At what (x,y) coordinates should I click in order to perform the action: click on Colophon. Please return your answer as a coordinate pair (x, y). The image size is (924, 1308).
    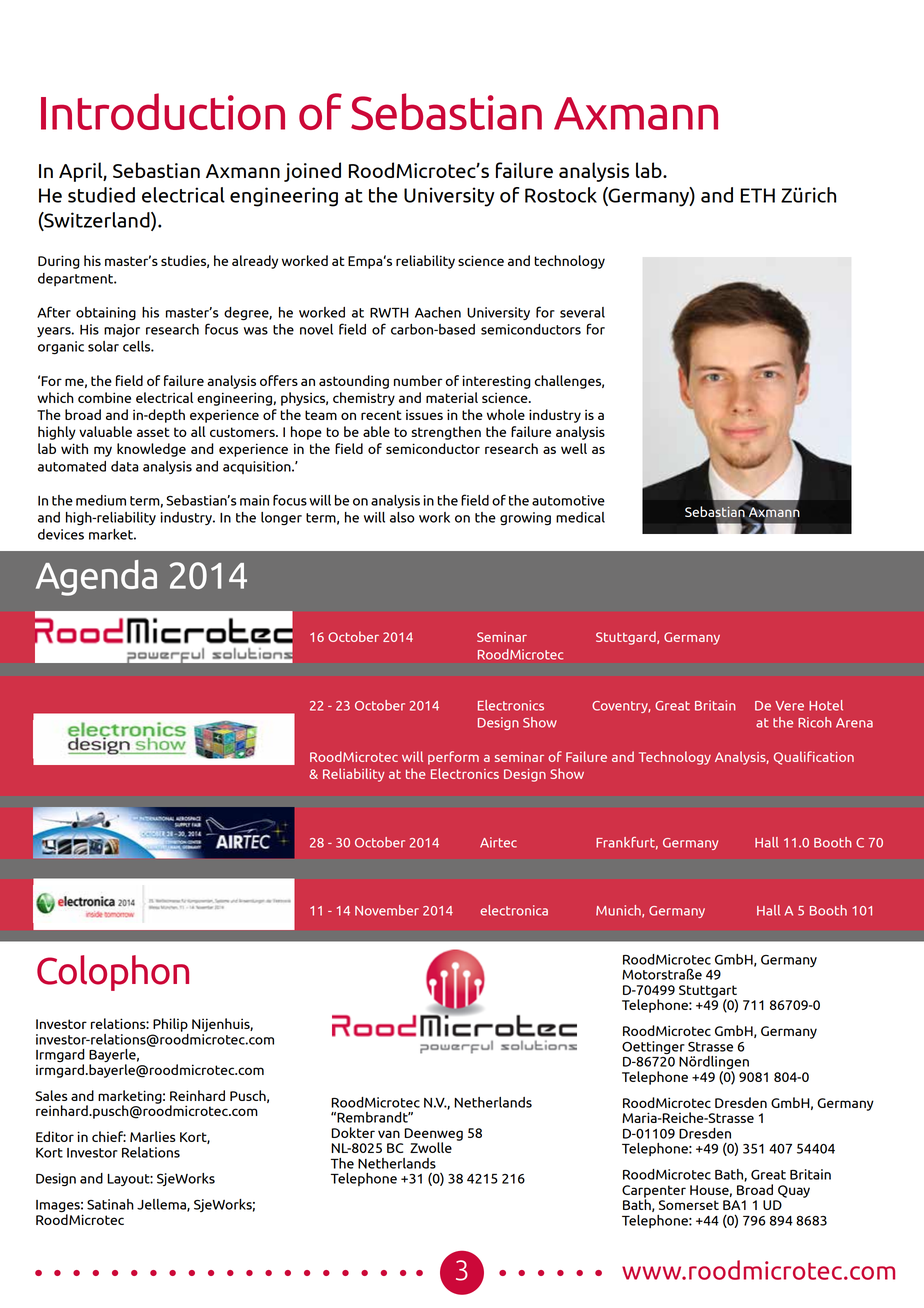
    Looking at the image, I should click on (113, 973).
